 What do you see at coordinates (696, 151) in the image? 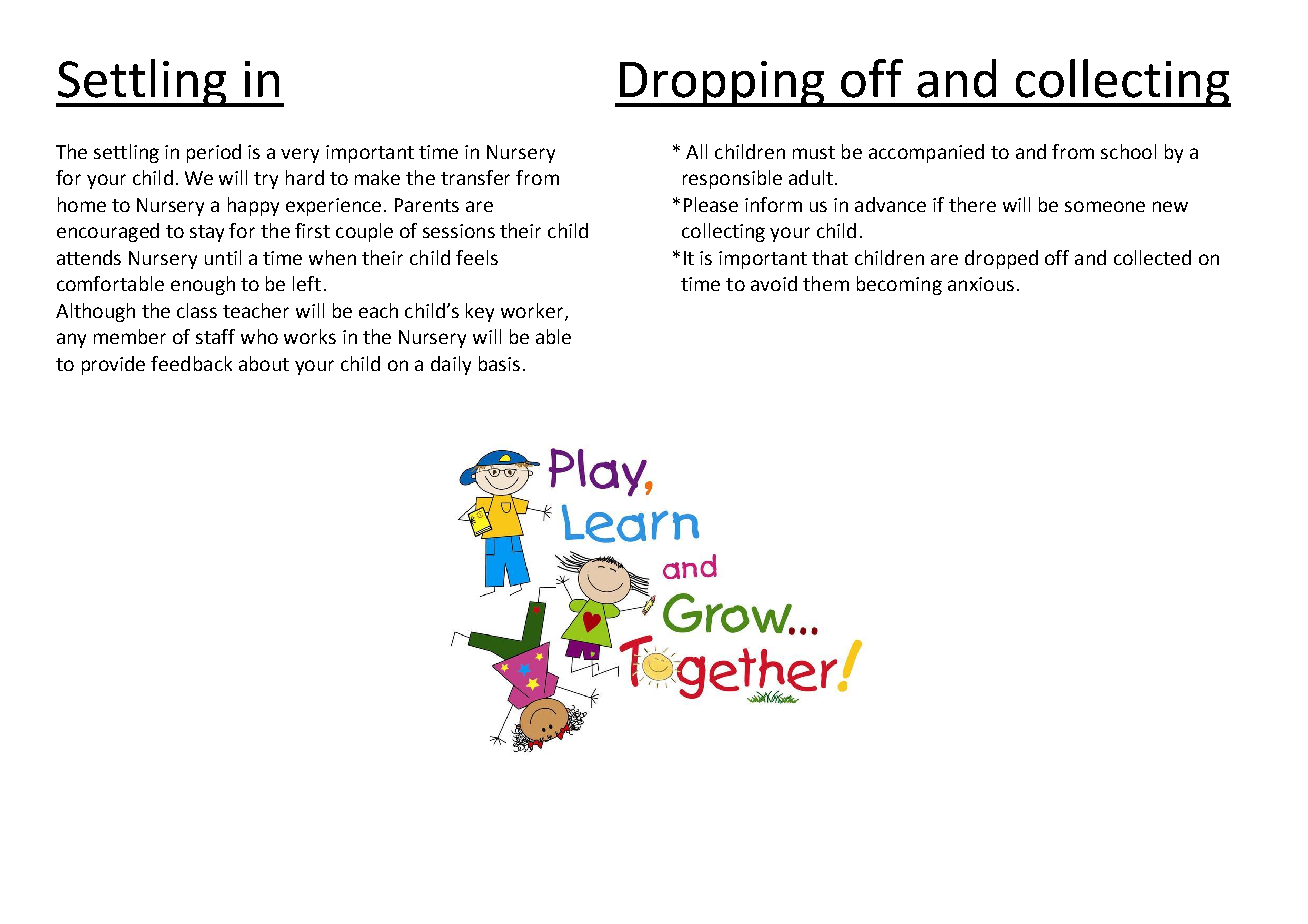
I see `All` at bounding box center [696, 151].
